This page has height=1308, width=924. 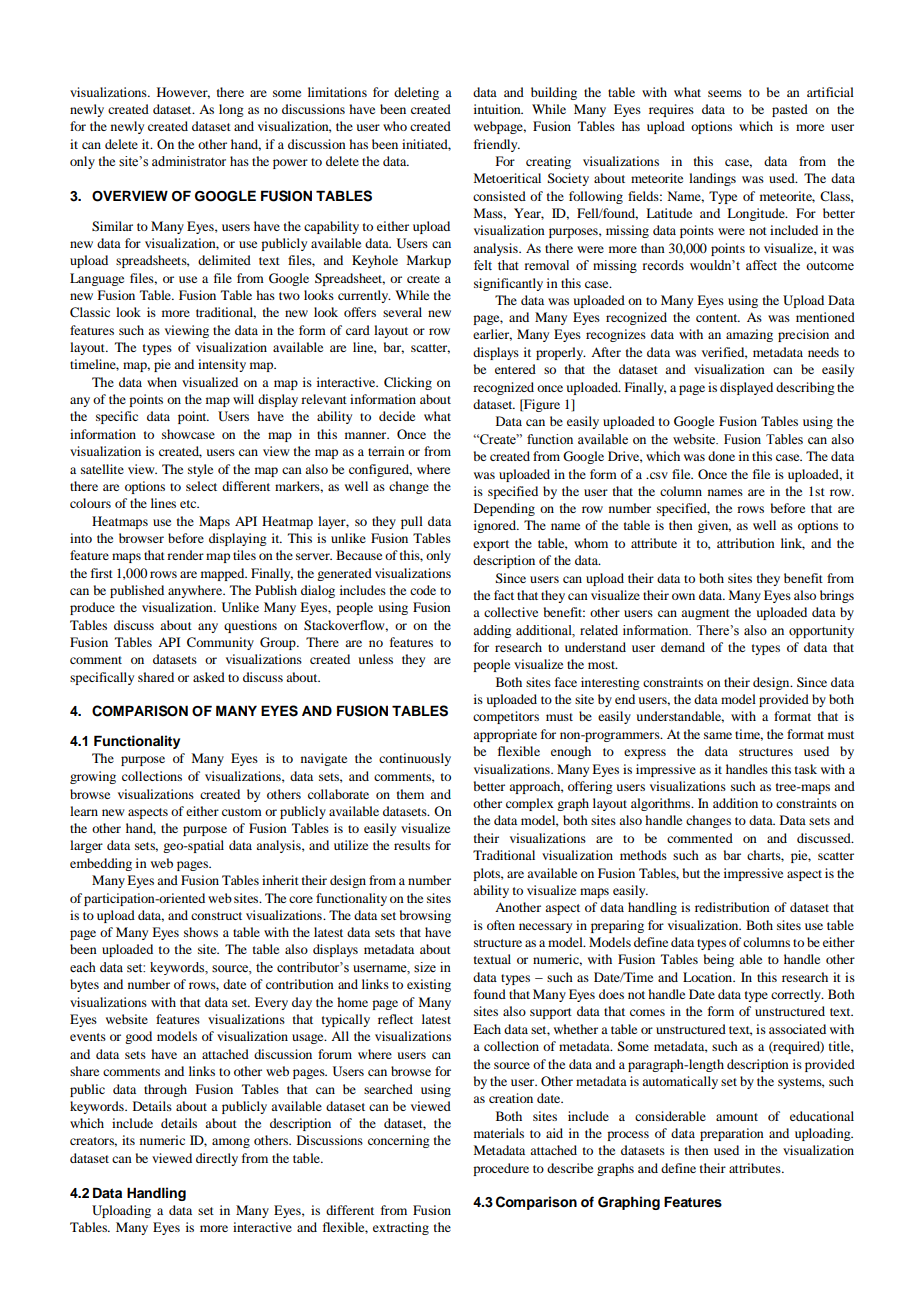 I want to click on directly, so click(x=217, y=1159).
